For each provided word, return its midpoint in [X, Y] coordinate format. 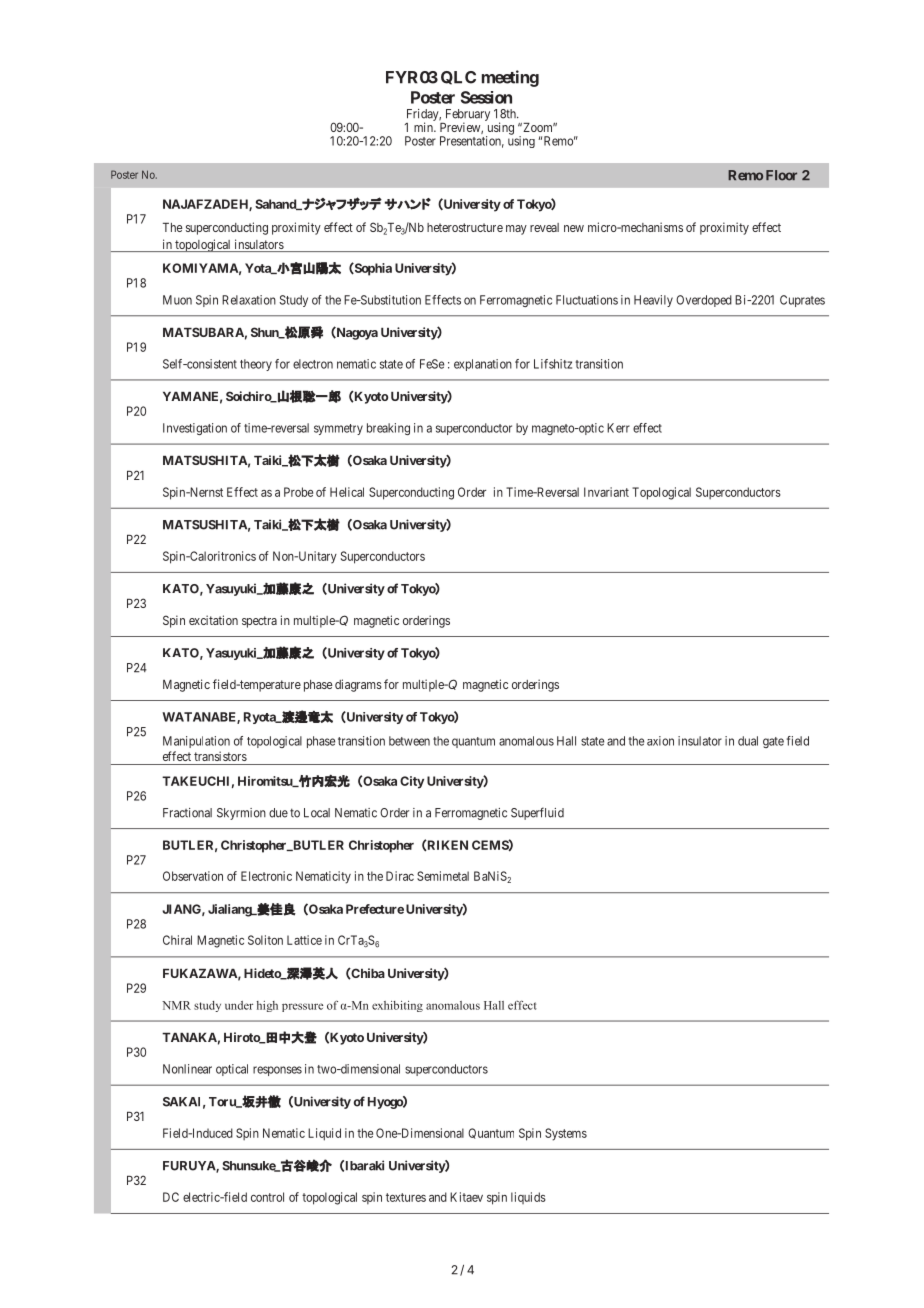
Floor [781, 175]
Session [486, 97]
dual [748, 741]
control [267, 1197]
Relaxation [249, 300]
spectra [259, 622]
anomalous [526, 741]
